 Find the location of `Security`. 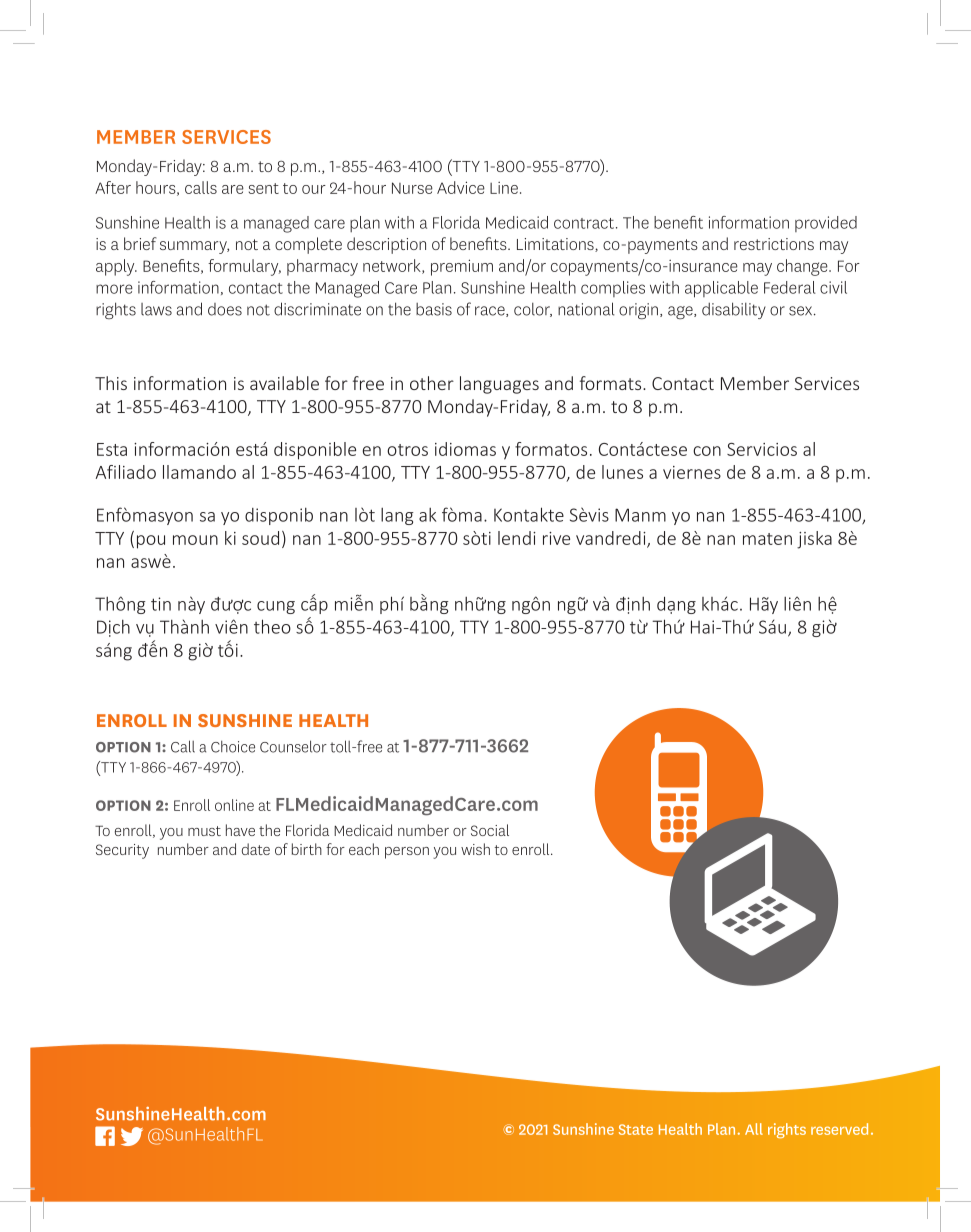

Security is located at coordinates (122, 851).
